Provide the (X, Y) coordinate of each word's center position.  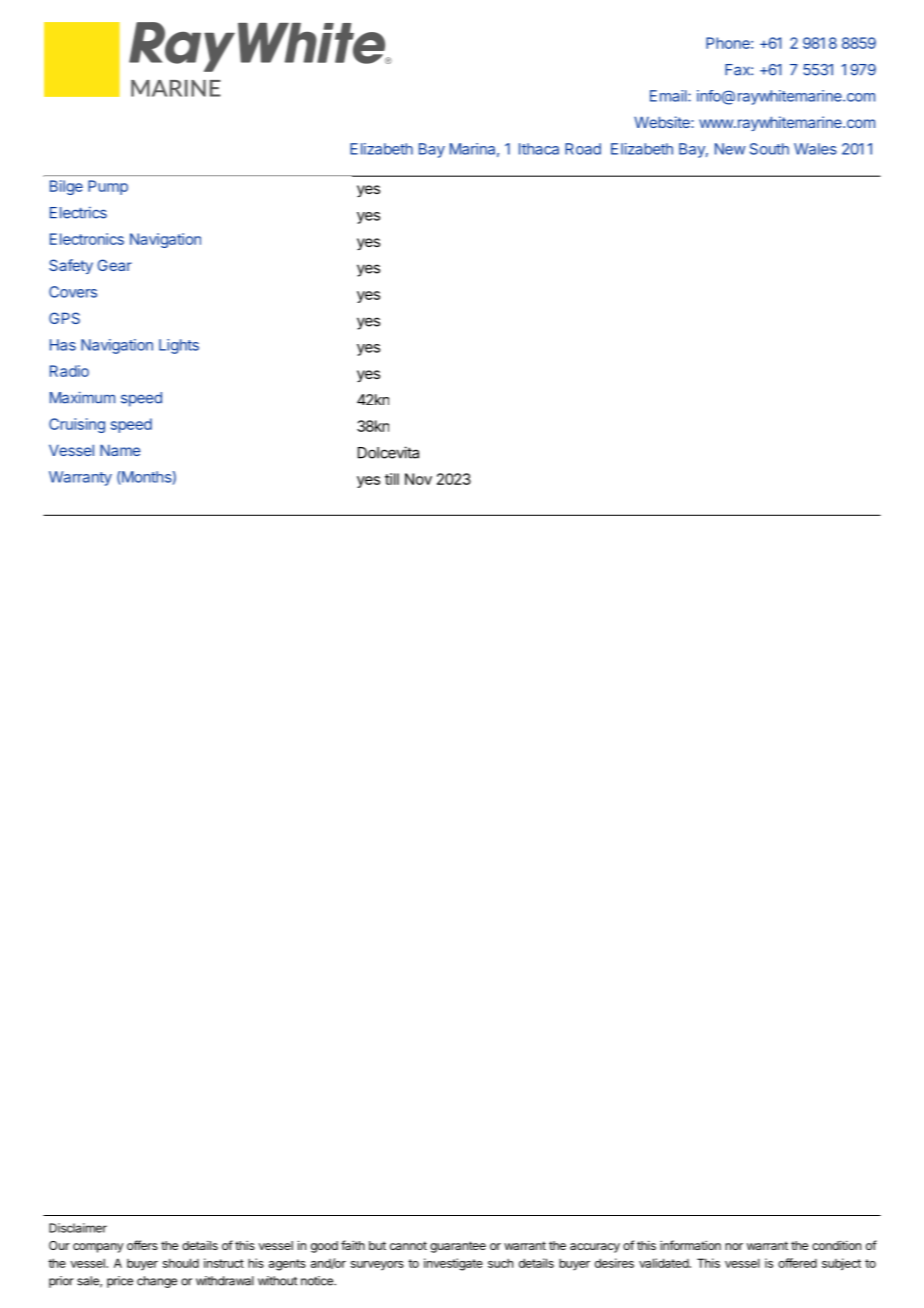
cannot (408, 1245)
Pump (108, 187)
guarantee (458, 1247)
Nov (418, 479)
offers (142, 1245)
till (392, 479)
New (730, 149)
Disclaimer (78, 1228)
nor (734, 1246)
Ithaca (539, 149)
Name (120, 450)
